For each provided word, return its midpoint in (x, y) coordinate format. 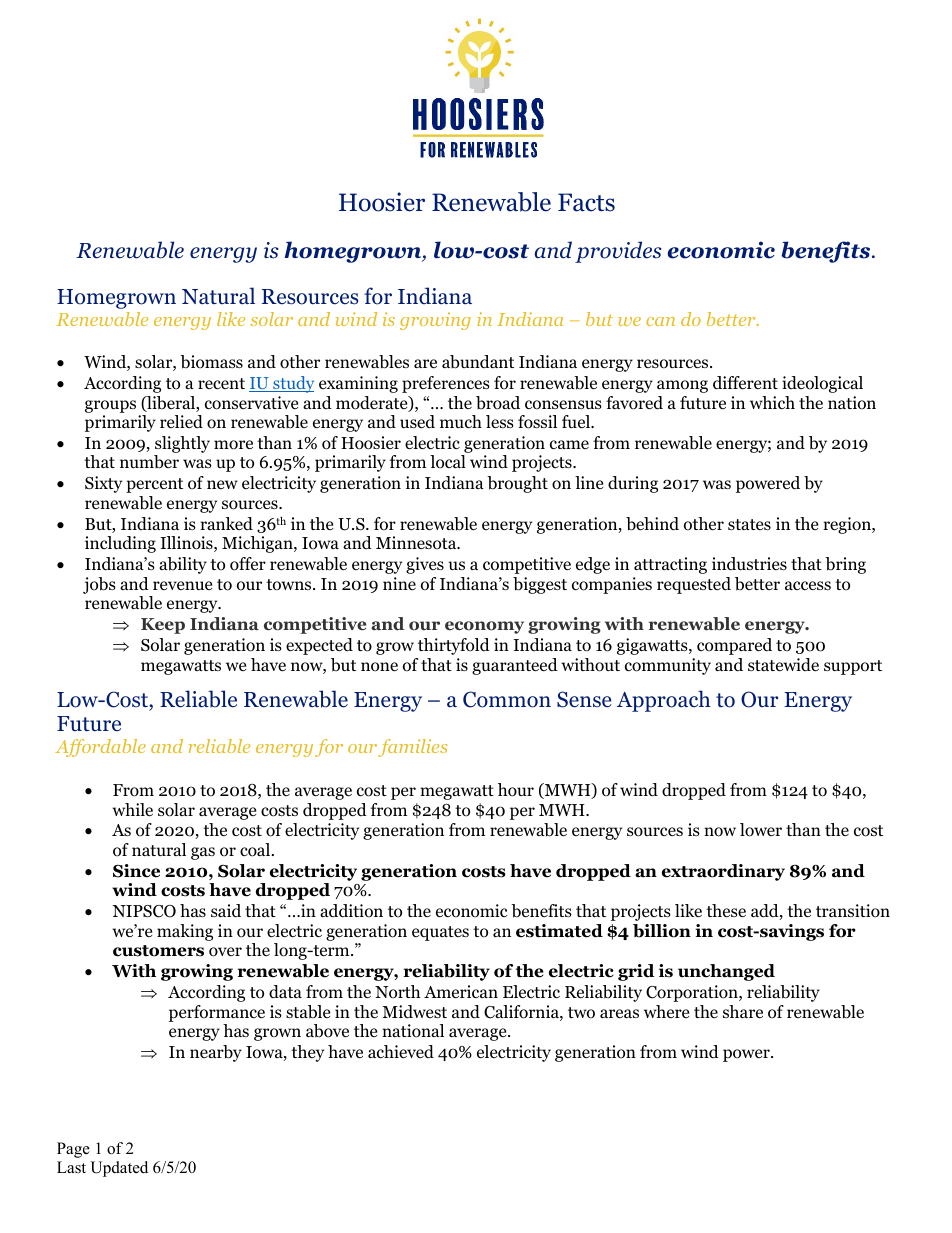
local (448, 462)
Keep (163, 626)
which (772, 402)
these (726, 911)
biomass (211, 362)
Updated (119, 1169)
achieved (401, 1052)
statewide (783, 665)
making (185, 932)
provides (618, 252)
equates (440, 933)
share (743, 1011)
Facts (586, 202)
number (149, 462)
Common (507, 699)
